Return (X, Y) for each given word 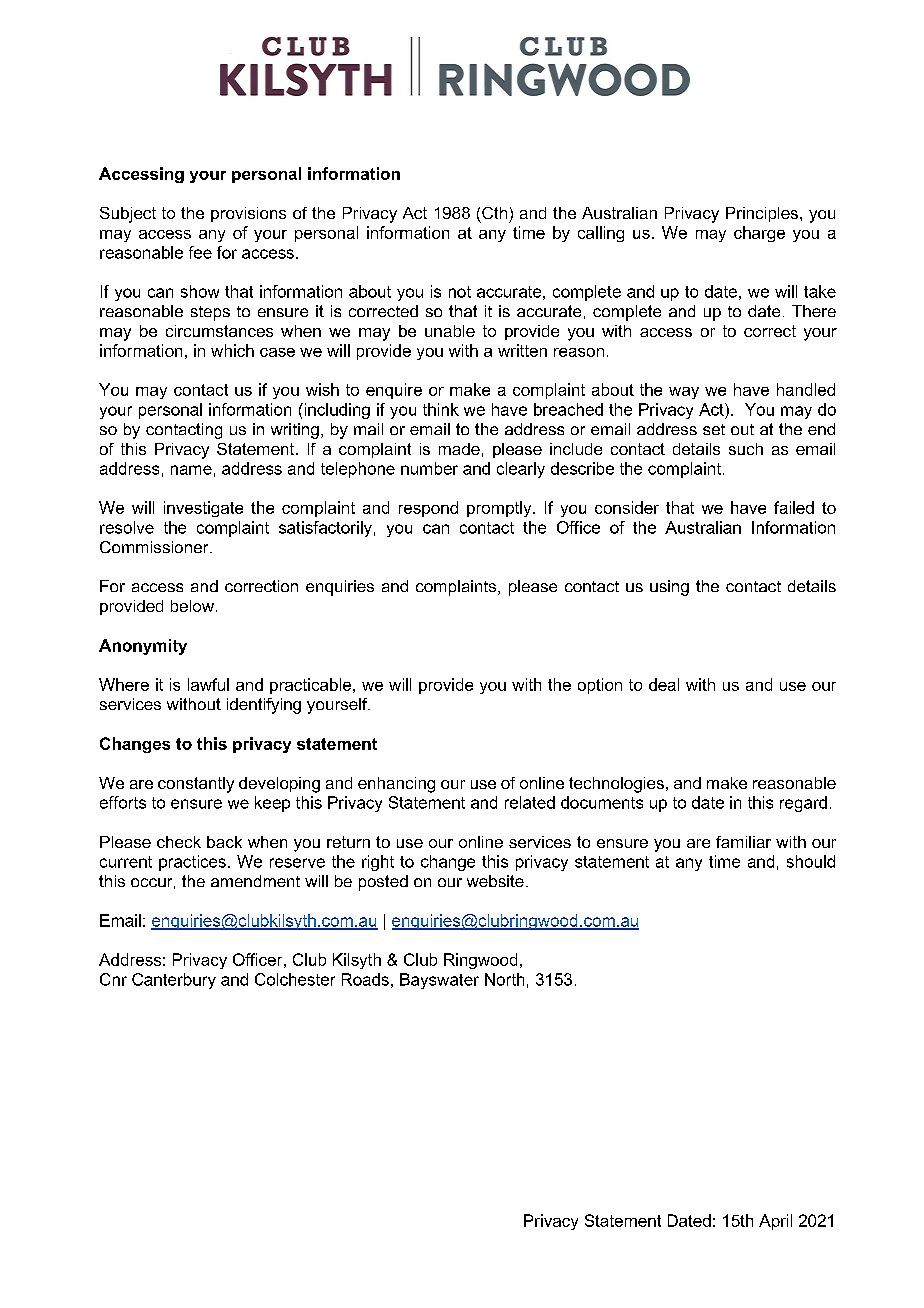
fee (200, 252)
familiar (743, 842)
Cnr (113, 979)
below (192, 606)
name (191, 470)
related (530, 802)
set (714, 429)
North (504, 979)
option (600, 686)
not (460, 292)
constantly (196, 785)
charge (759, 234)
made (459, 449)
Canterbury (174, 981)
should (811, 861)
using (669, 588)
